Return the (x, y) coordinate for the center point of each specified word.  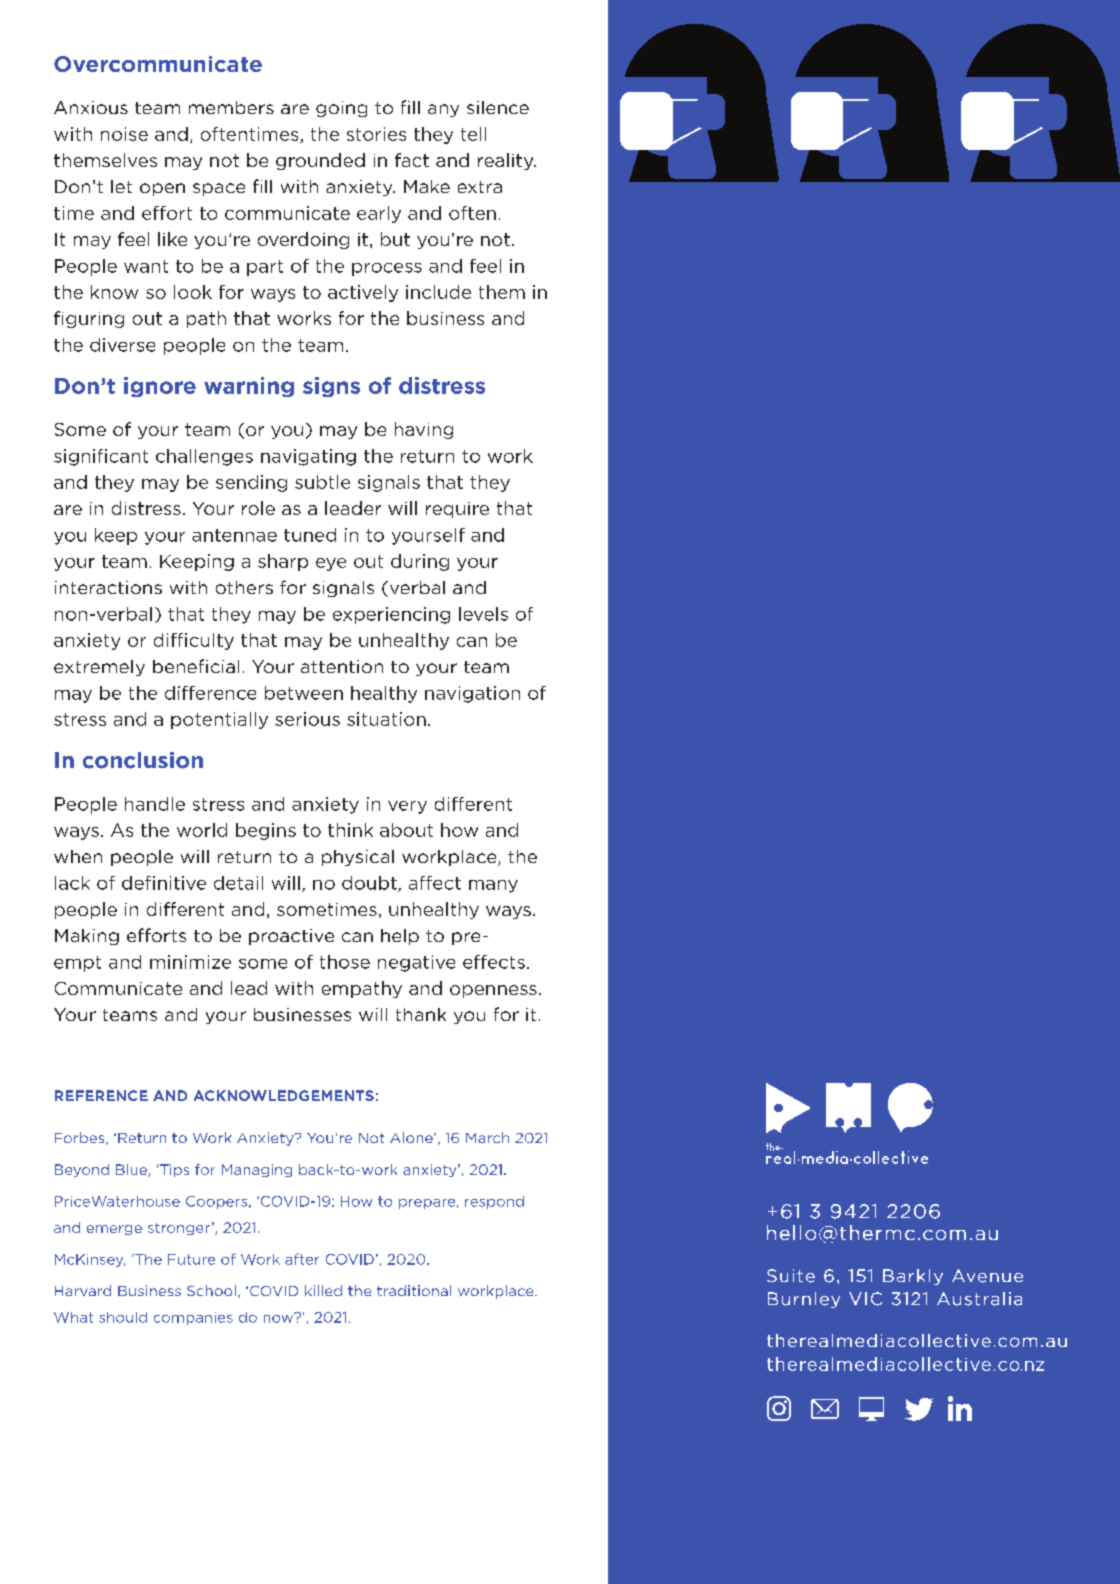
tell (473, 134)
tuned (310, 535)
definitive (164, 883)
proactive (291, 937)
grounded (320, 161)
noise (124, 134)
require (457, 510)
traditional (414, 1290)
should (123, 1317)
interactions (108, 587)
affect (435, 883)
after (302, 1259)
